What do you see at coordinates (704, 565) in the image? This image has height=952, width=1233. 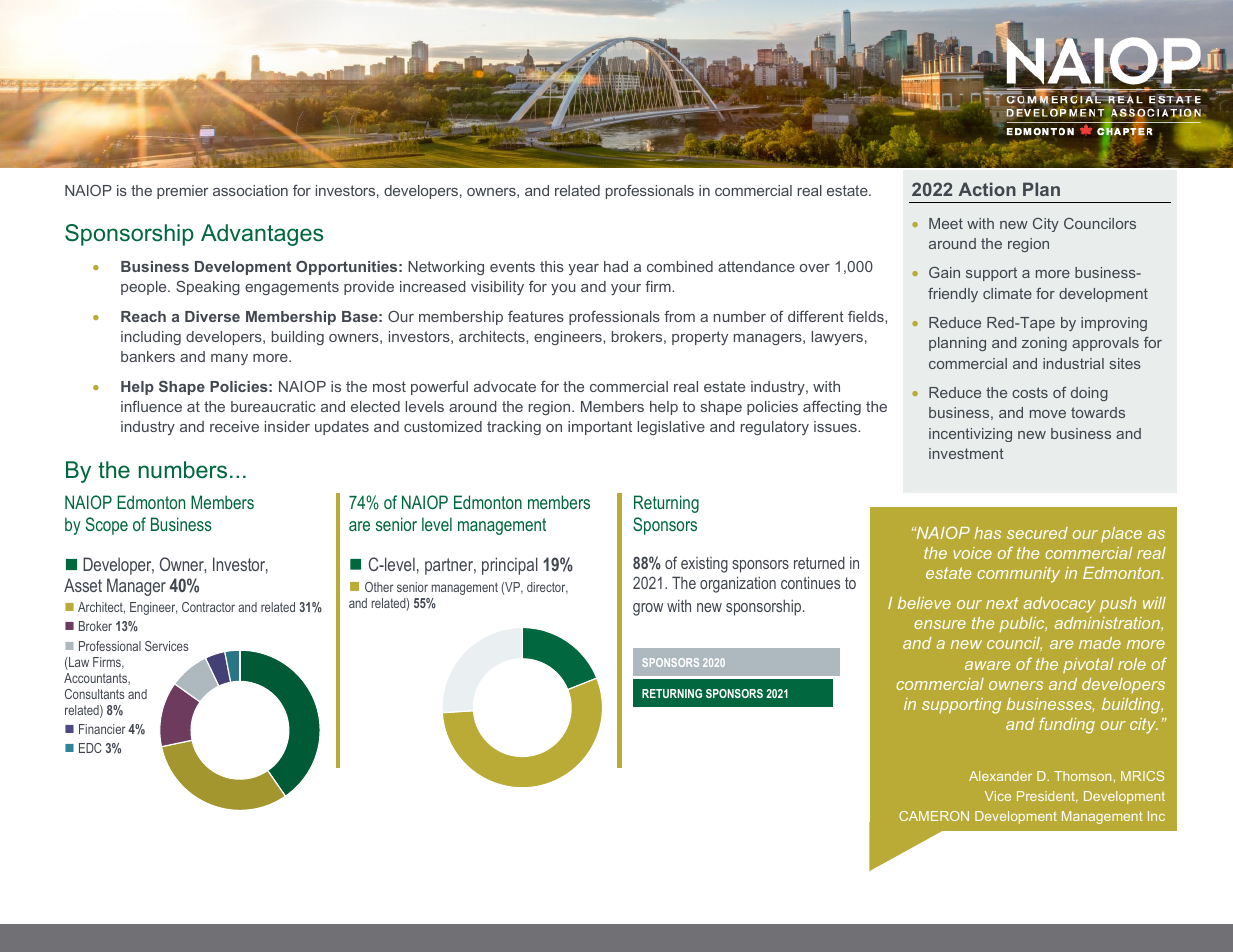 I see `existing` at bounding box center [704, 565].
